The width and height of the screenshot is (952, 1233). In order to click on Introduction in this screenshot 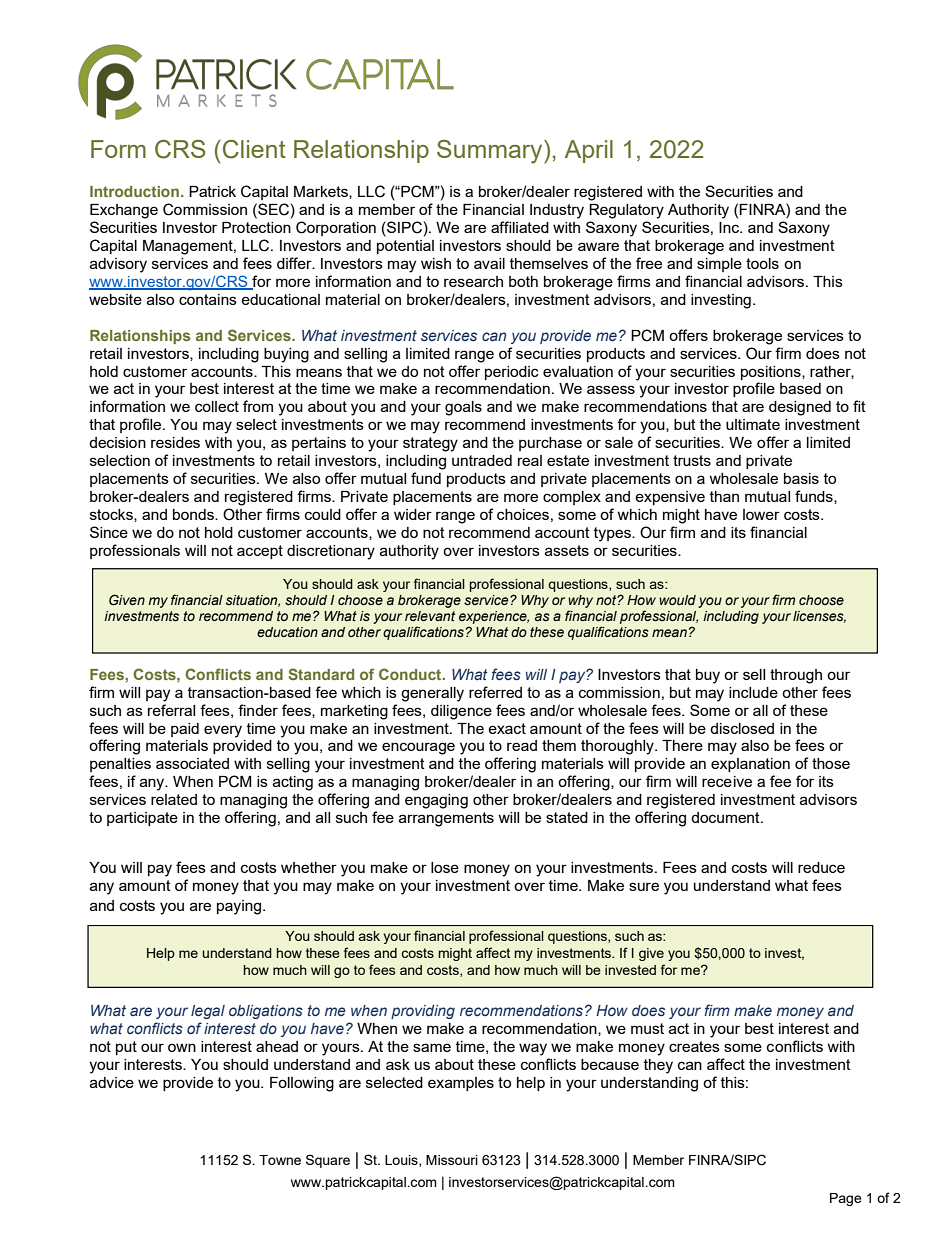, I will do `click(134, 191)`.
